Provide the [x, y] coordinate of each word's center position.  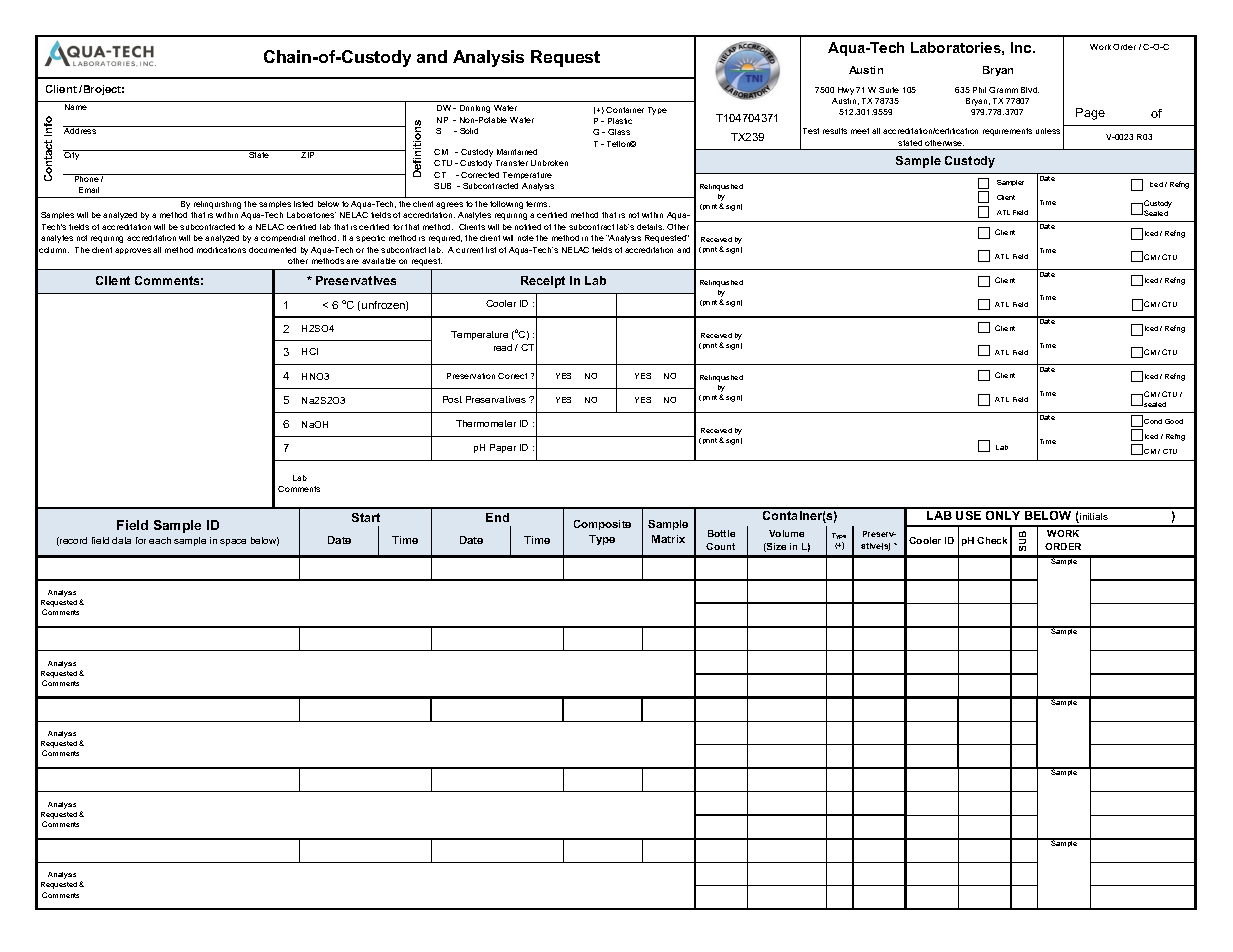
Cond [1153, 421]
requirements [1007, 132]
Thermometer [486, 423]
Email [89, 190]
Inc [1022, 47]
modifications [221, 250]
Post [452, 399]
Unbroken [549, 163]
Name [76, 107]
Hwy [846, 91]
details [650, 227]
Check [992, 540]
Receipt [543, 282]
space [233, 542]
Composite [602, 525]
